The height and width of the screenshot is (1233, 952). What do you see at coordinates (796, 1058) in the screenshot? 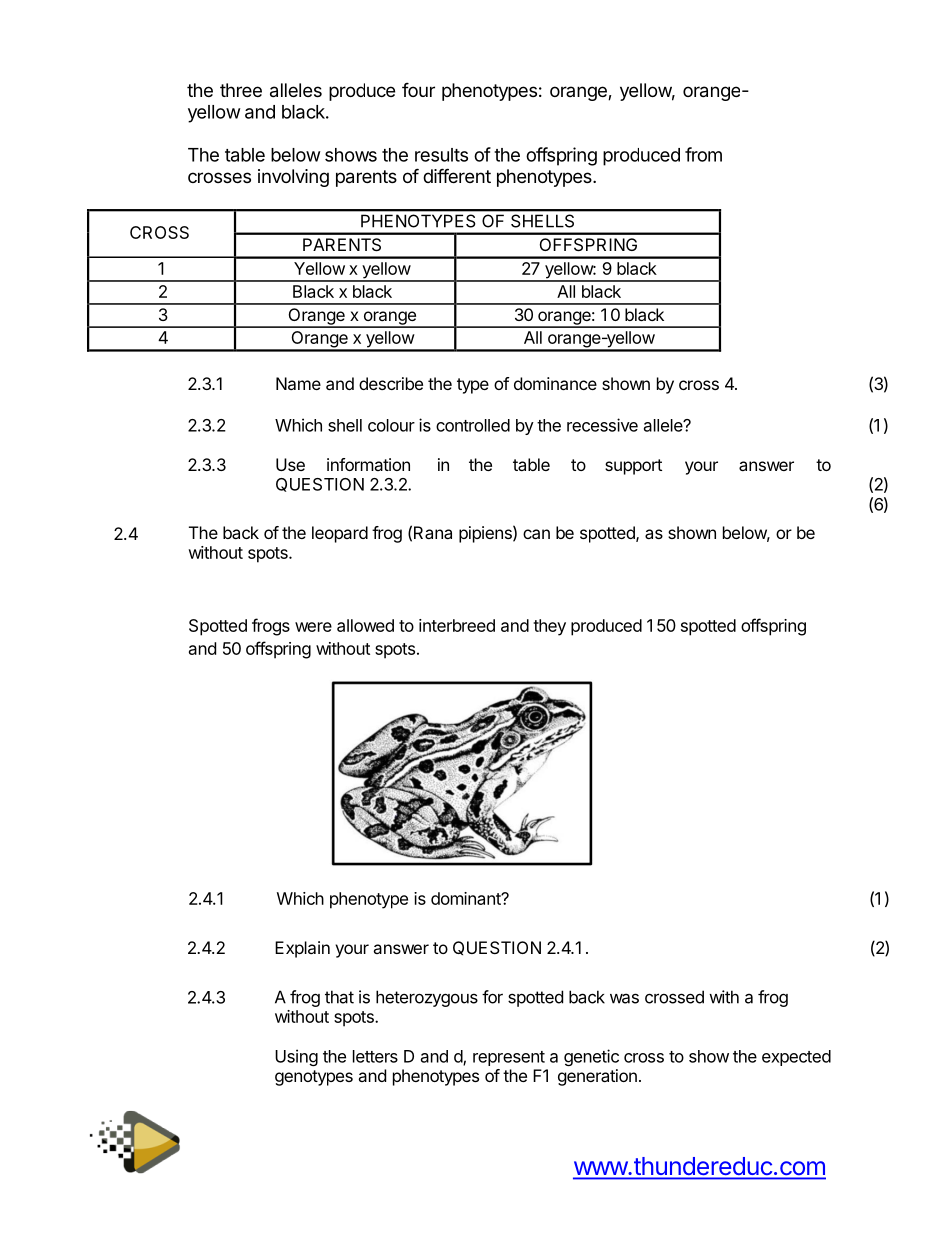
I see `expected` at bounding box center [796, 1058].
